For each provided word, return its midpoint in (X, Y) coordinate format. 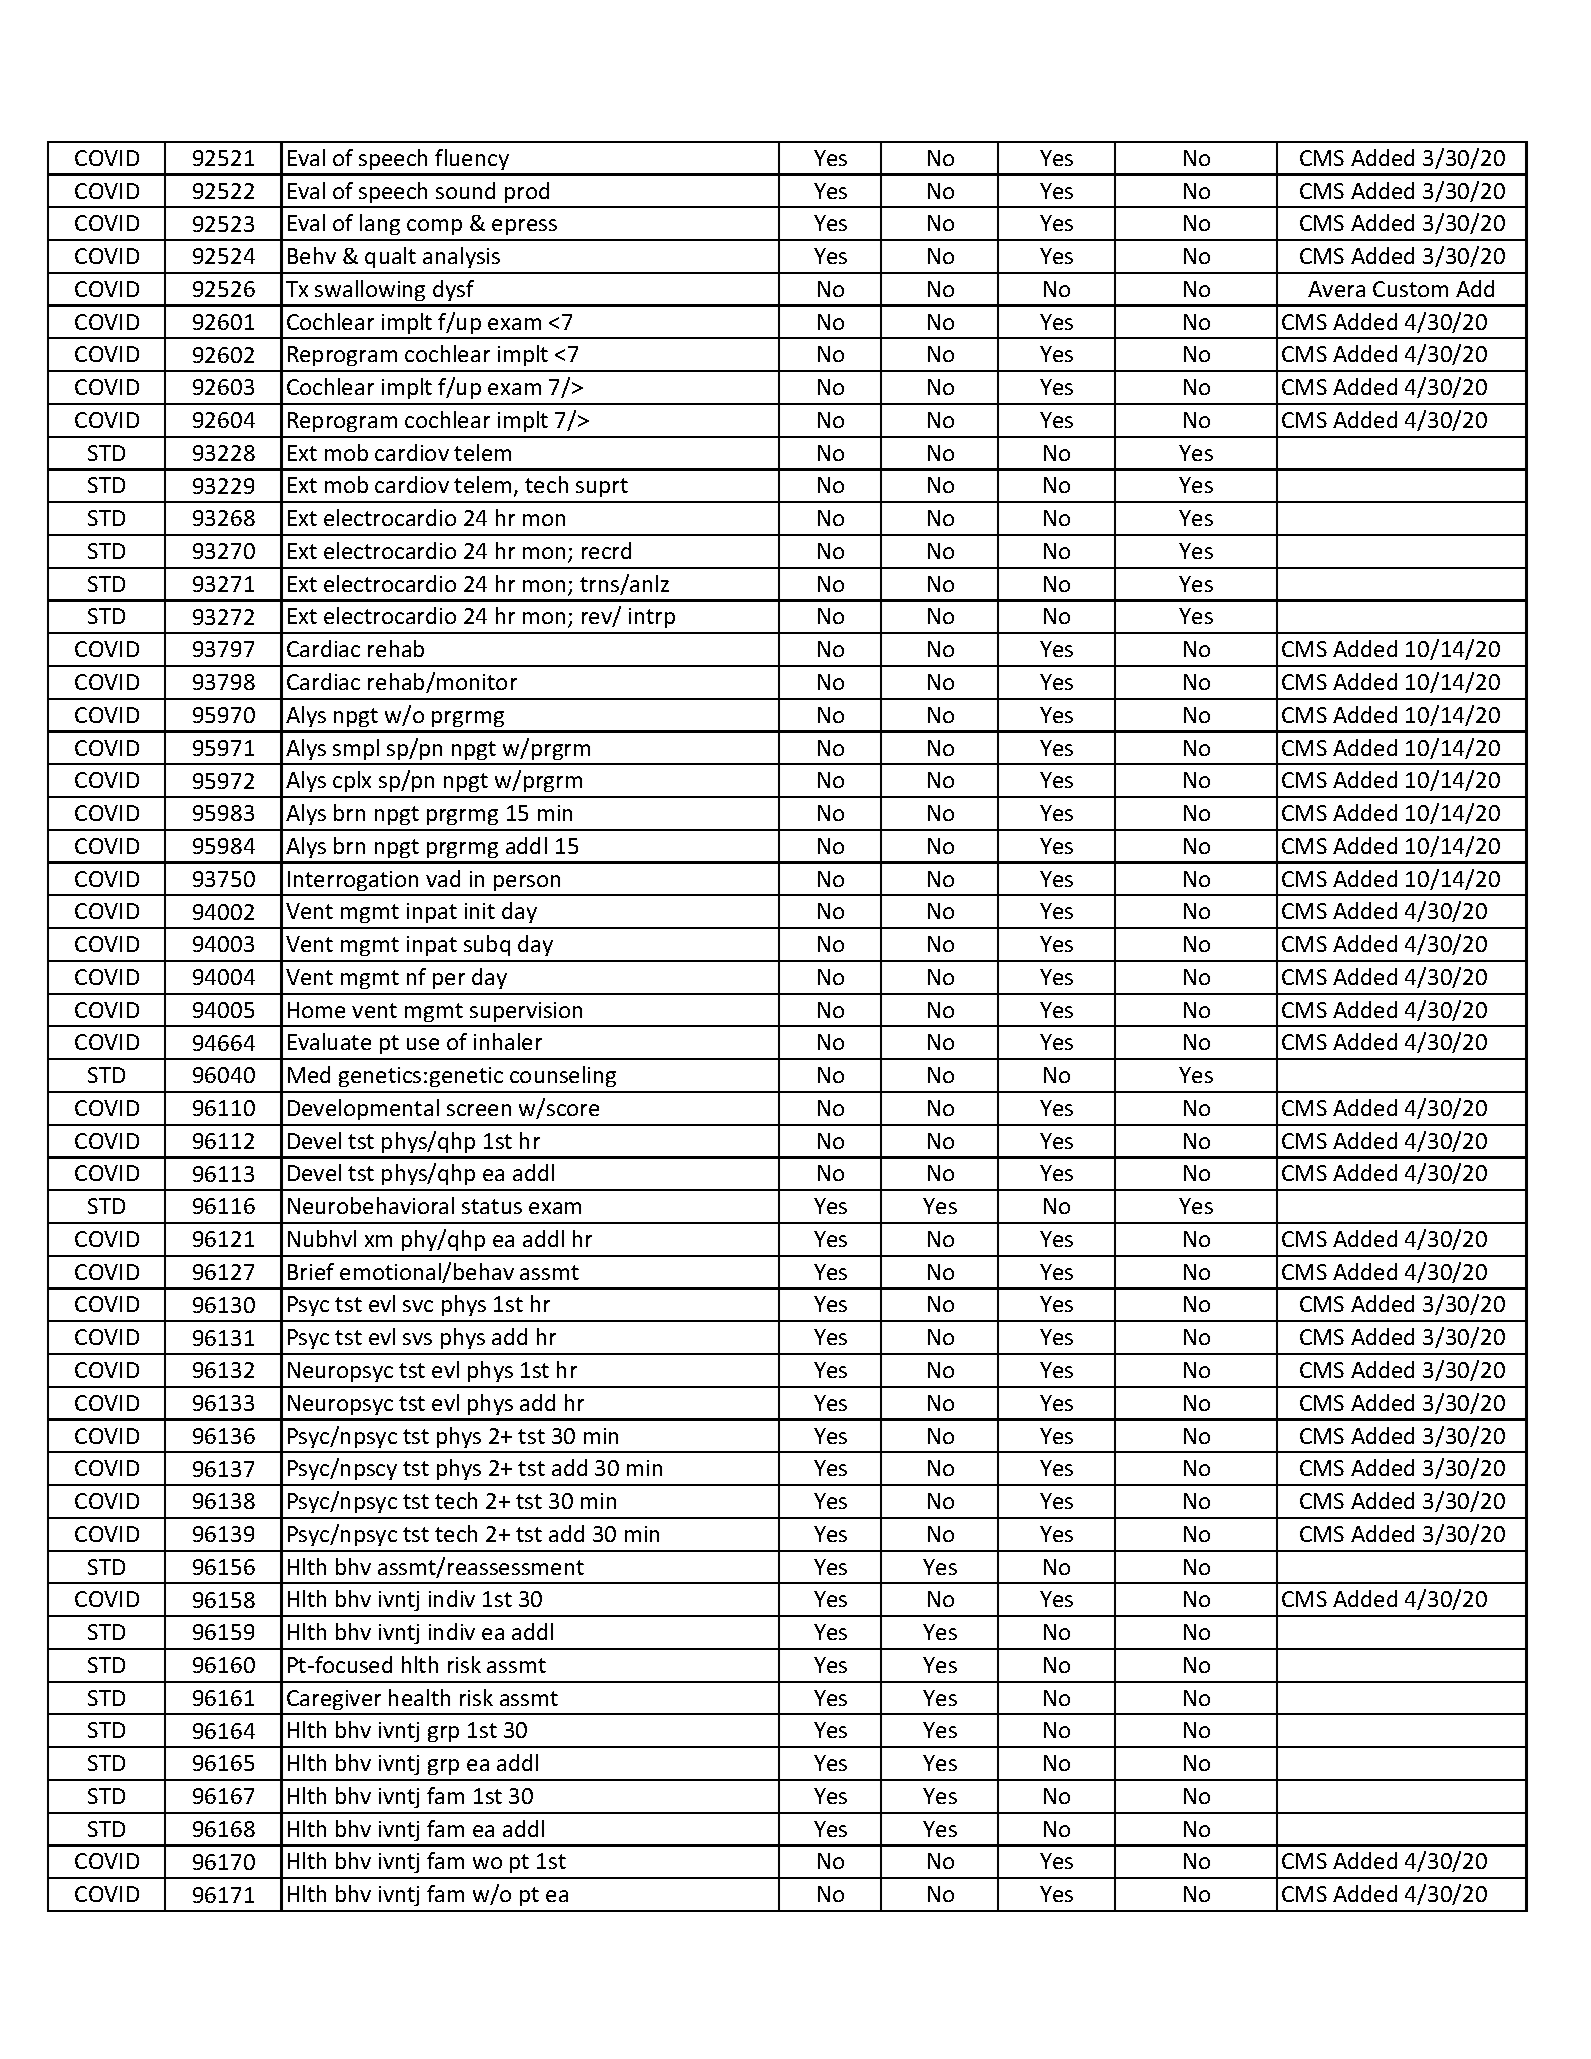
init (480, 911)
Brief (311, 1271)
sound (465, 190)
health (419, 1697)
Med (309, 1074)
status (492, 1206)
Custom (1410, 289)
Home (316, 1010)
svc (418, 1306)
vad (443, 878)
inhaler (508, 1041)
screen (479, 1110)
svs (417, 1339)
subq (487, 945)
